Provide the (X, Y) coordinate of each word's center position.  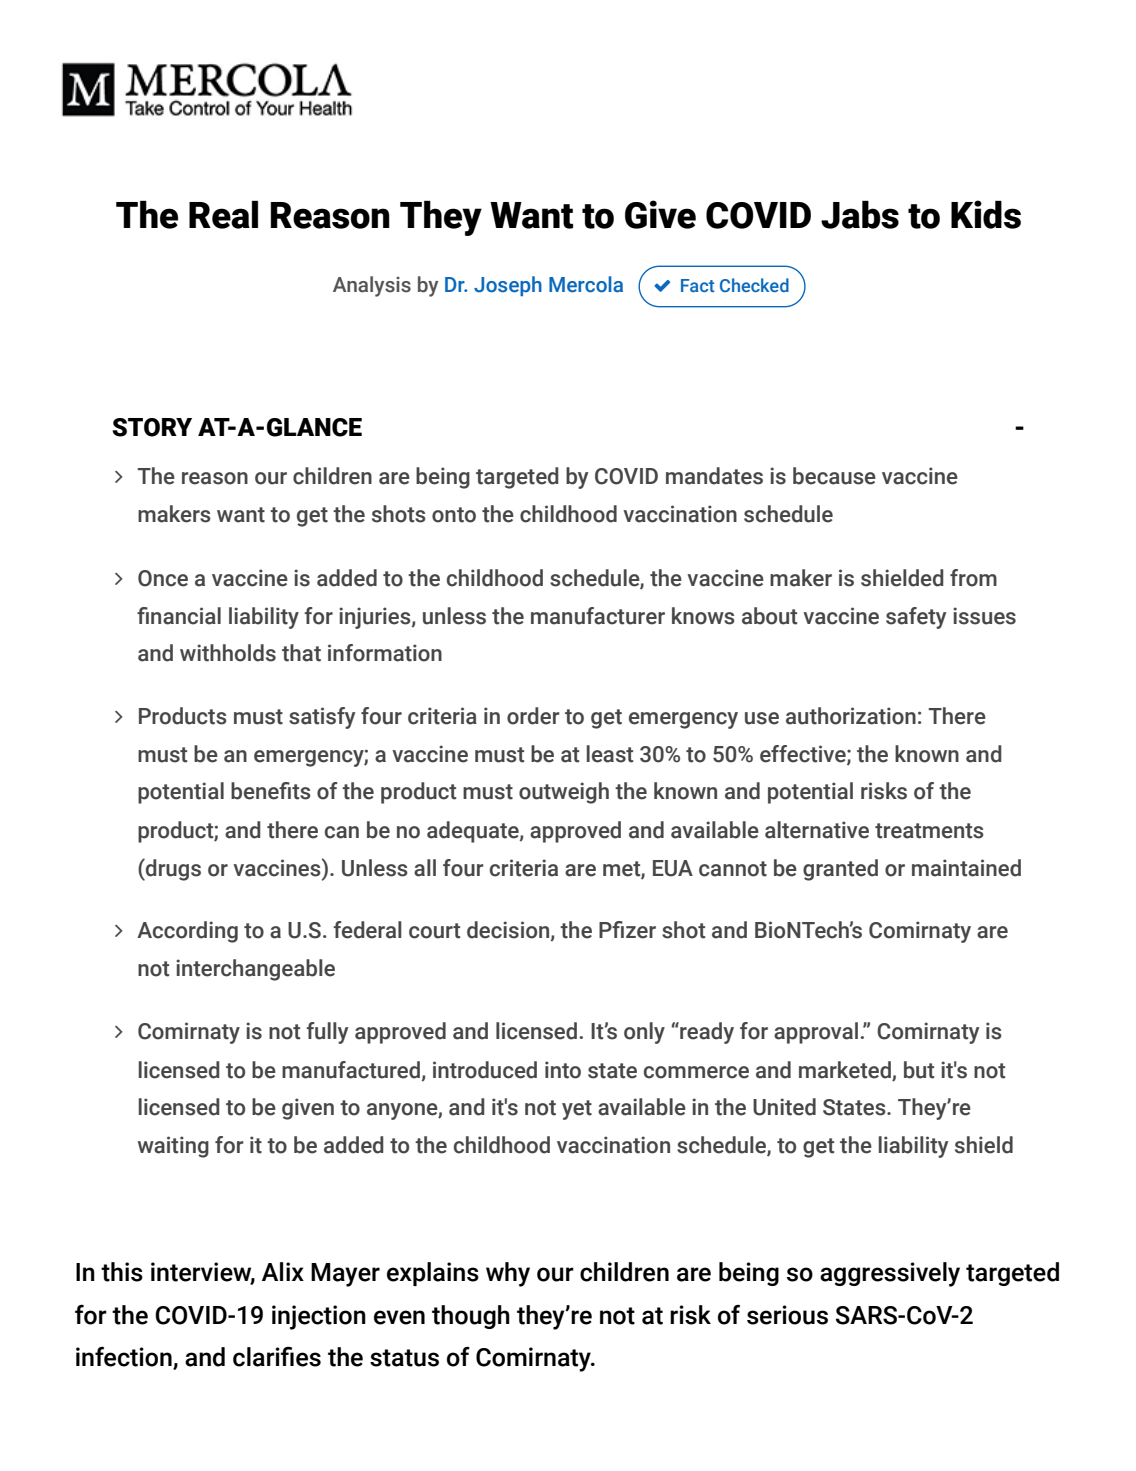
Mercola (586, 284)
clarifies (277, 1356)
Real (223, 215)
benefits (271, 791)
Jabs (860, 215)
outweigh (564, 793)
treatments (929, 831)
